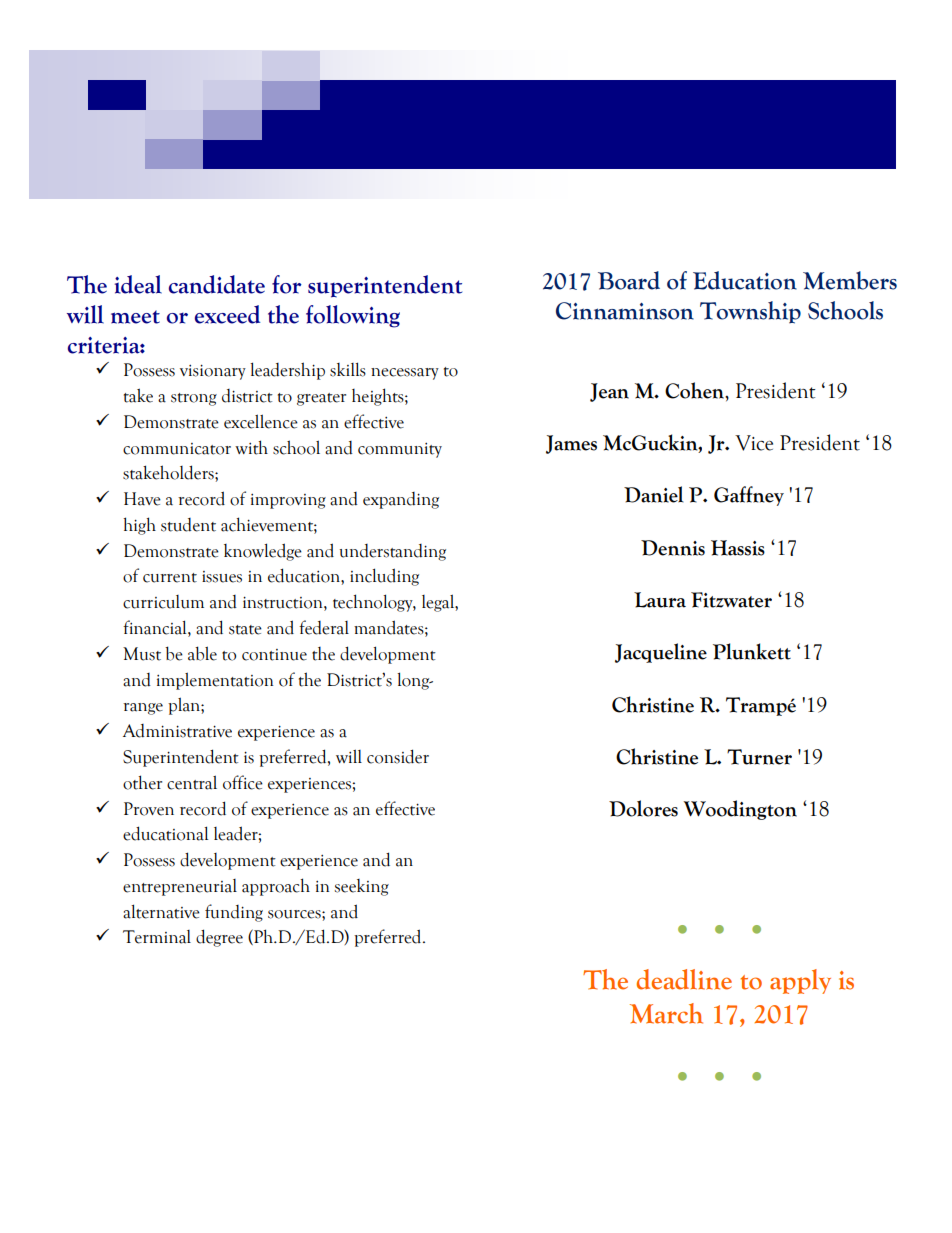  I want to click on with, so click(251, 447).
